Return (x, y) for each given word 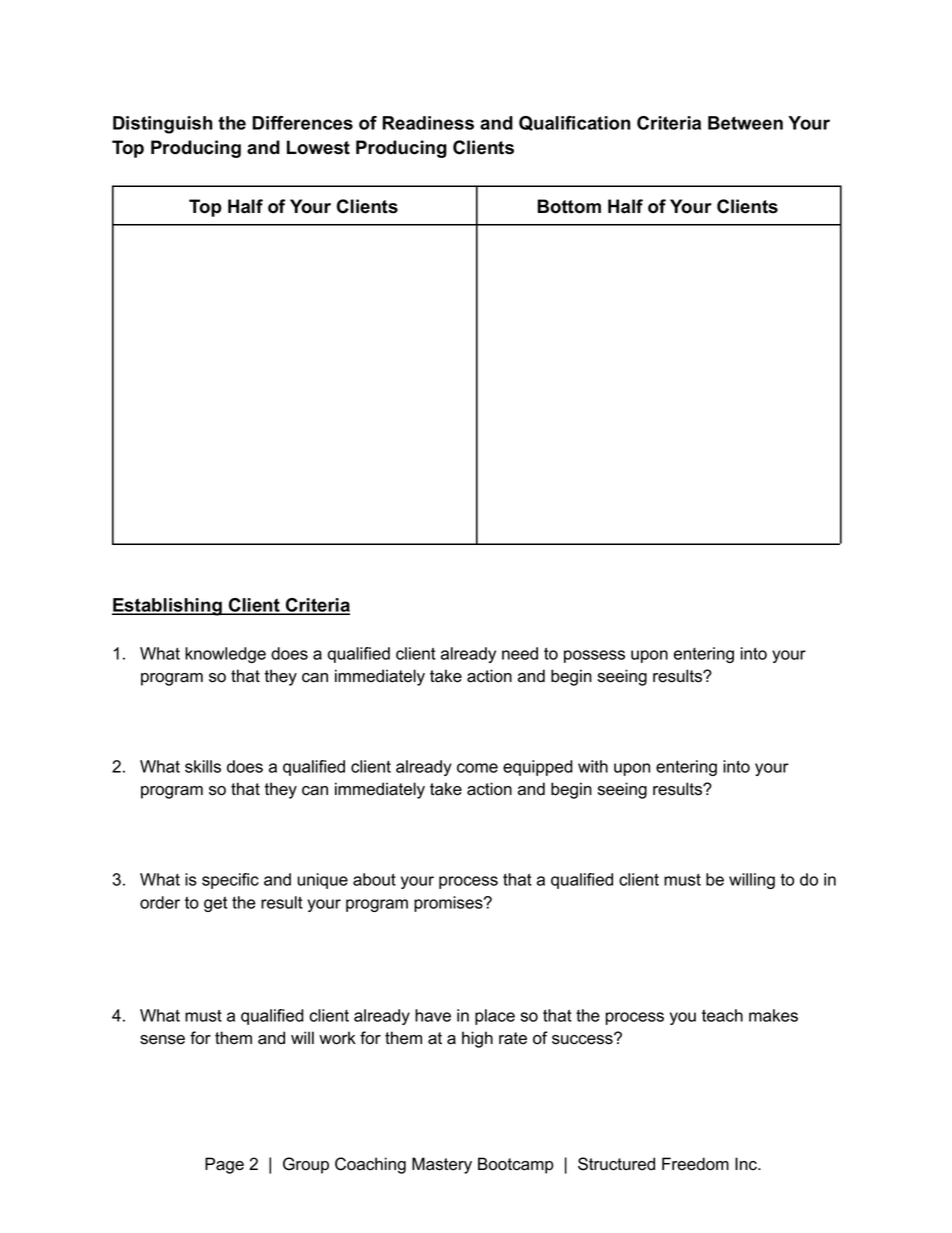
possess (594, 656)
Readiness (428, 123)
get (215, 904)
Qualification (575, 123)
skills (203, 766)
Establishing (168, 607)
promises (449, 904)
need (520, 653)
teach (722, 1015)
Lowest (318, 147)
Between (745, 123)
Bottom (569, 206)
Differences (302, 123)
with (593, 766)
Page (224, 1165)
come (477, 768)
